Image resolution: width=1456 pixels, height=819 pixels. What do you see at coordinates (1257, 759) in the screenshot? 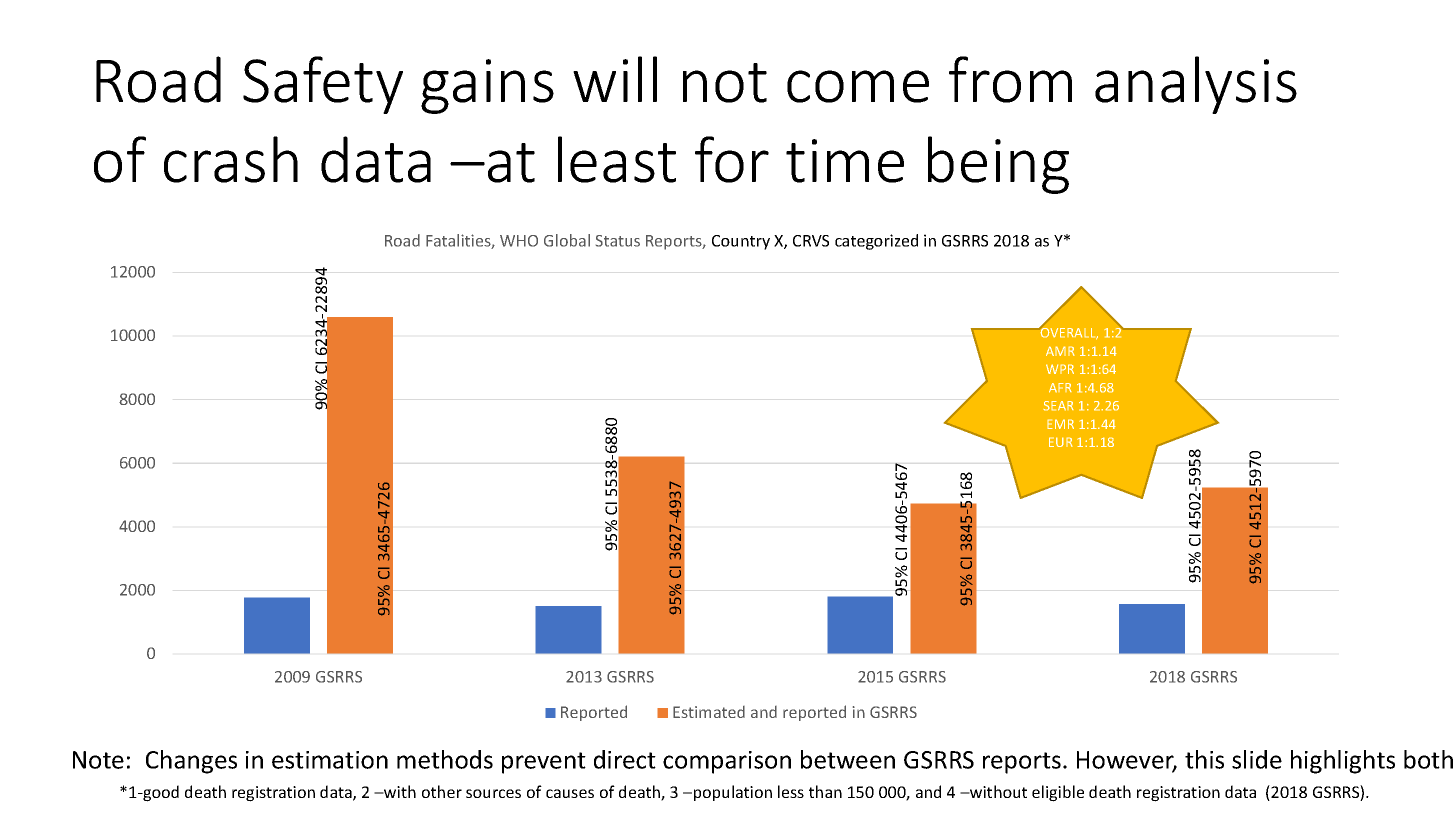
I see `slide` at bounding box center [1257, 759].
